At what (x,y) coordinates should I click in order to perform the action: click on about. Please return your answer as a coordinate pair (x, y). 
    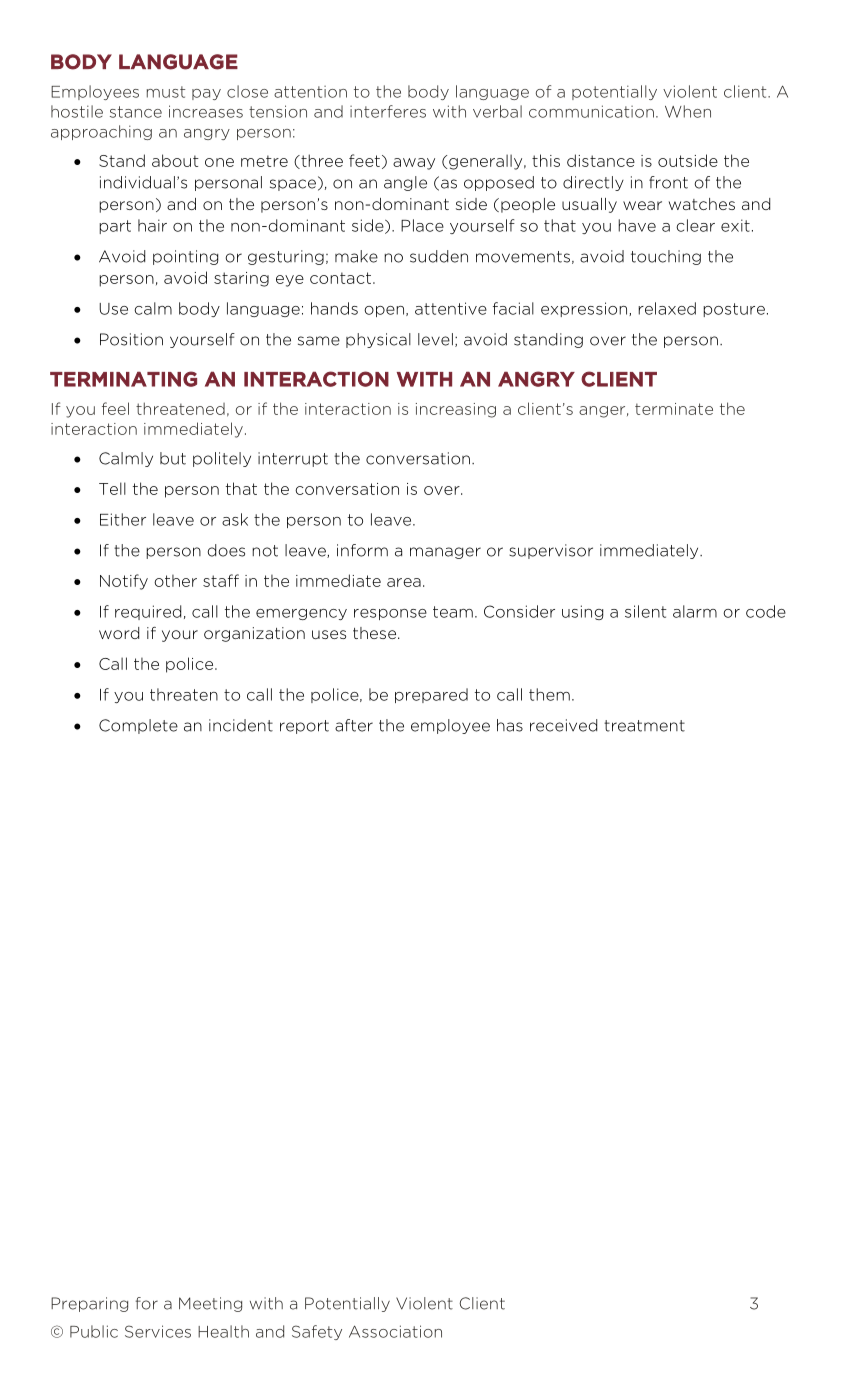
    Looking at the image, I should click on (175, 160).
